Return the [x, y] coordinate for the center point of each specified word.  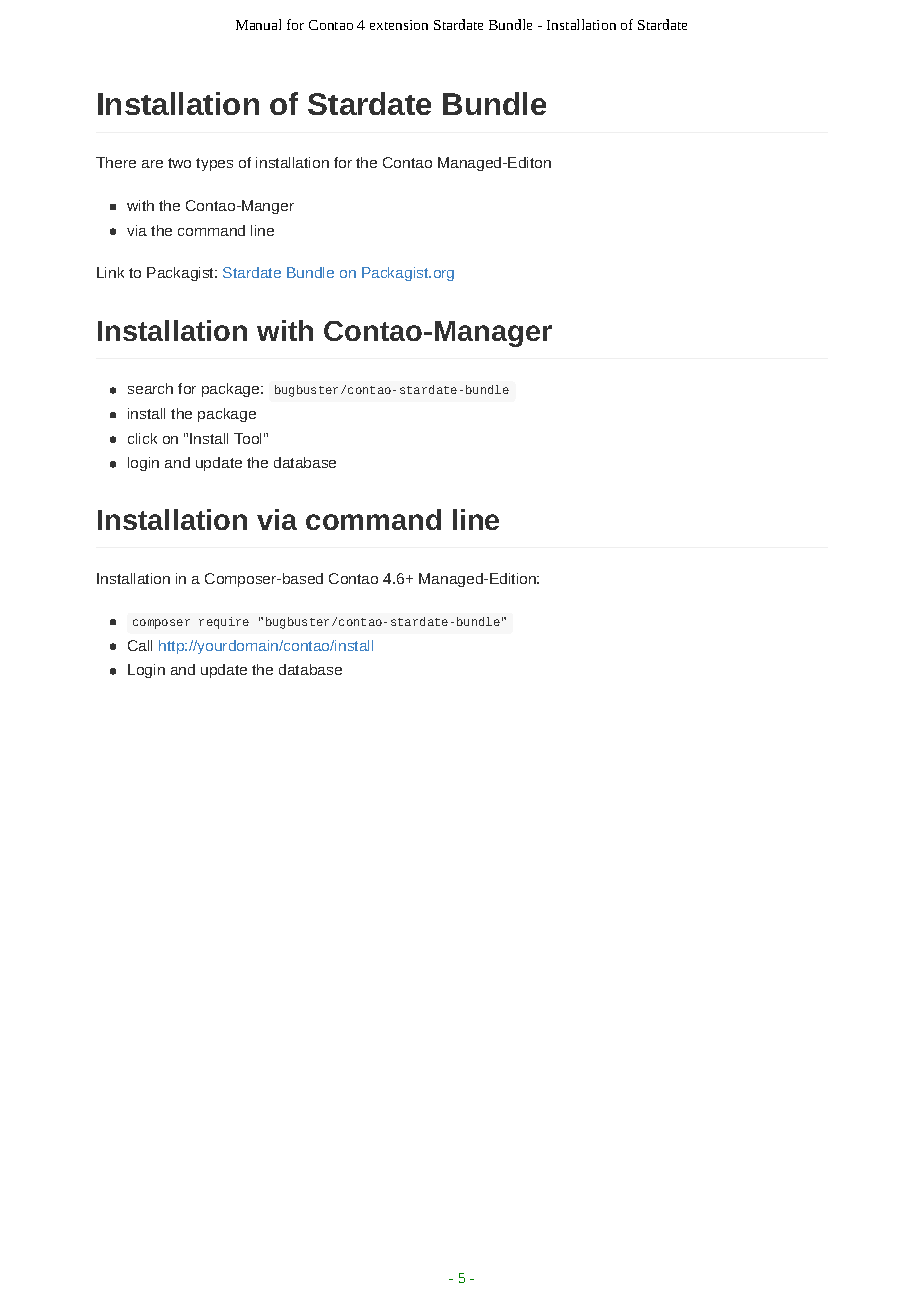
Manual [258, 24]
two [179, 163]
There [116, 162]
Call [140, 645]
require [224, 623]
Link [110, 272]
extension [399, 25]
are [152, 164]
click [142, 438]
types [214, 164]
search [150, 388]
